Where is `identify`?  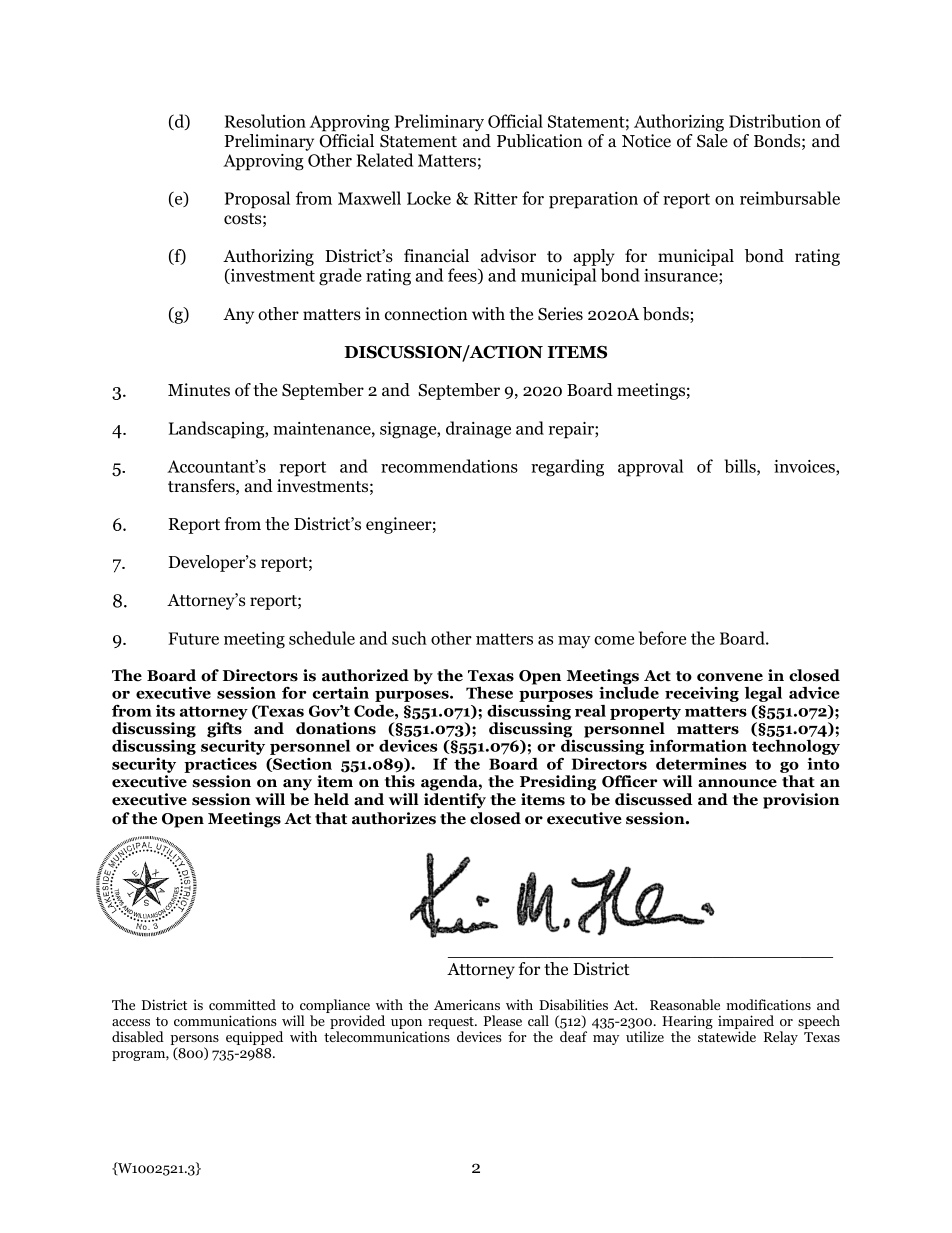
identify is located at coordinates (455, 801).
